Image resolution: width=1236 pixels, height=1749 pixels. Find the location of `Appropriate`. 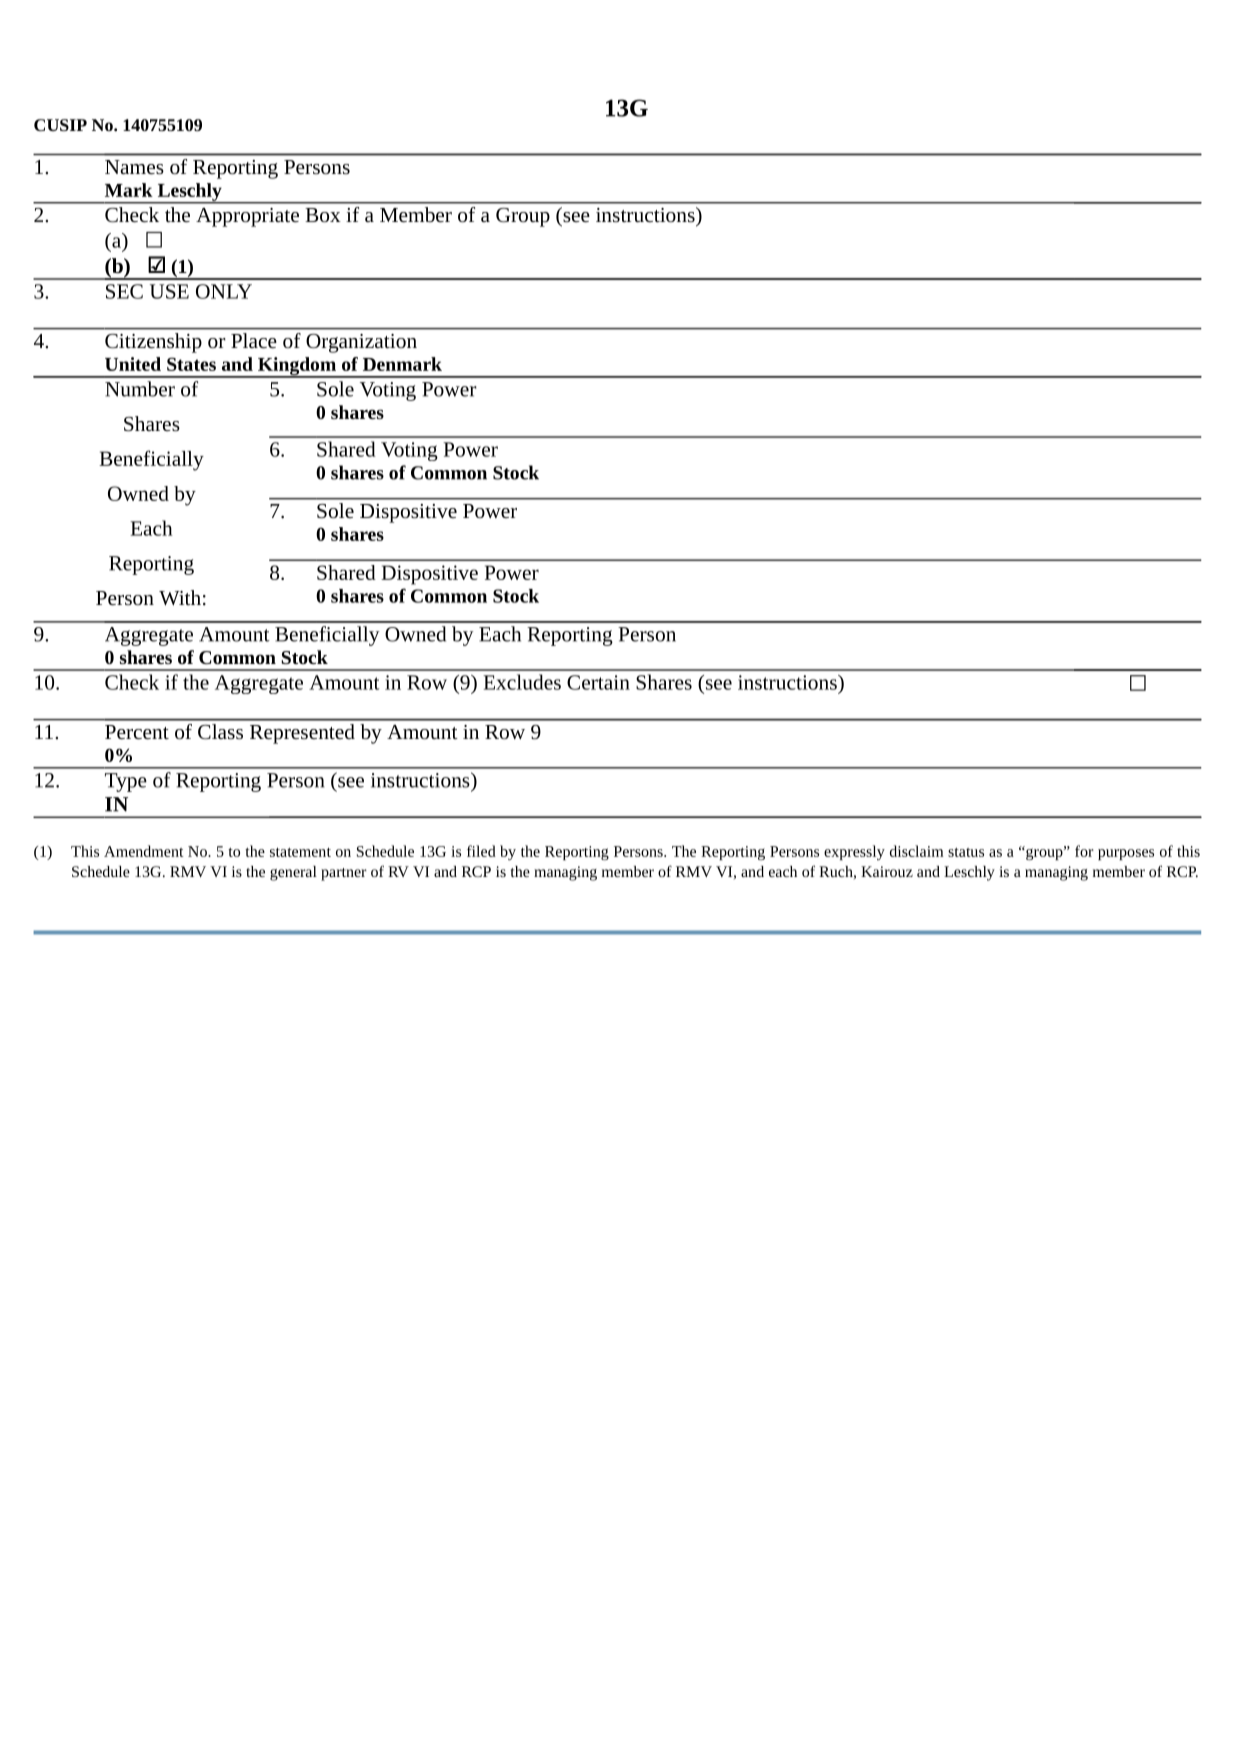

Appropriate is located at coordinates (247, 217).
